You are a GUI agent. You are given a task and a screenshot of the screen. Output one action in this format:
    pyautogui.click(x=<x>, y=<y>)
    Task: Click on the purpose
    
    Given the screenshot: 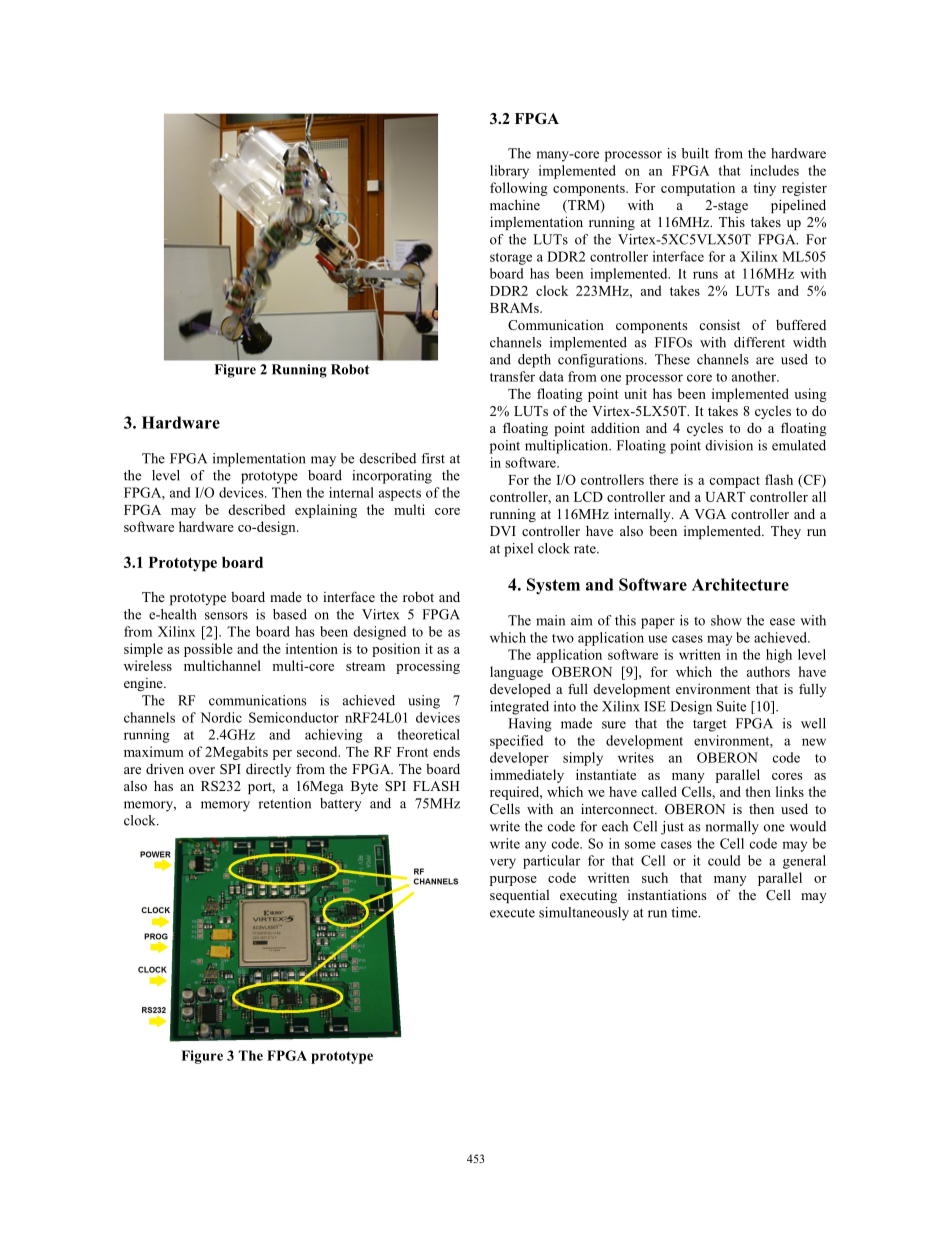 What is the action you would take?
    pyautogui.click(x=513, y=881)
